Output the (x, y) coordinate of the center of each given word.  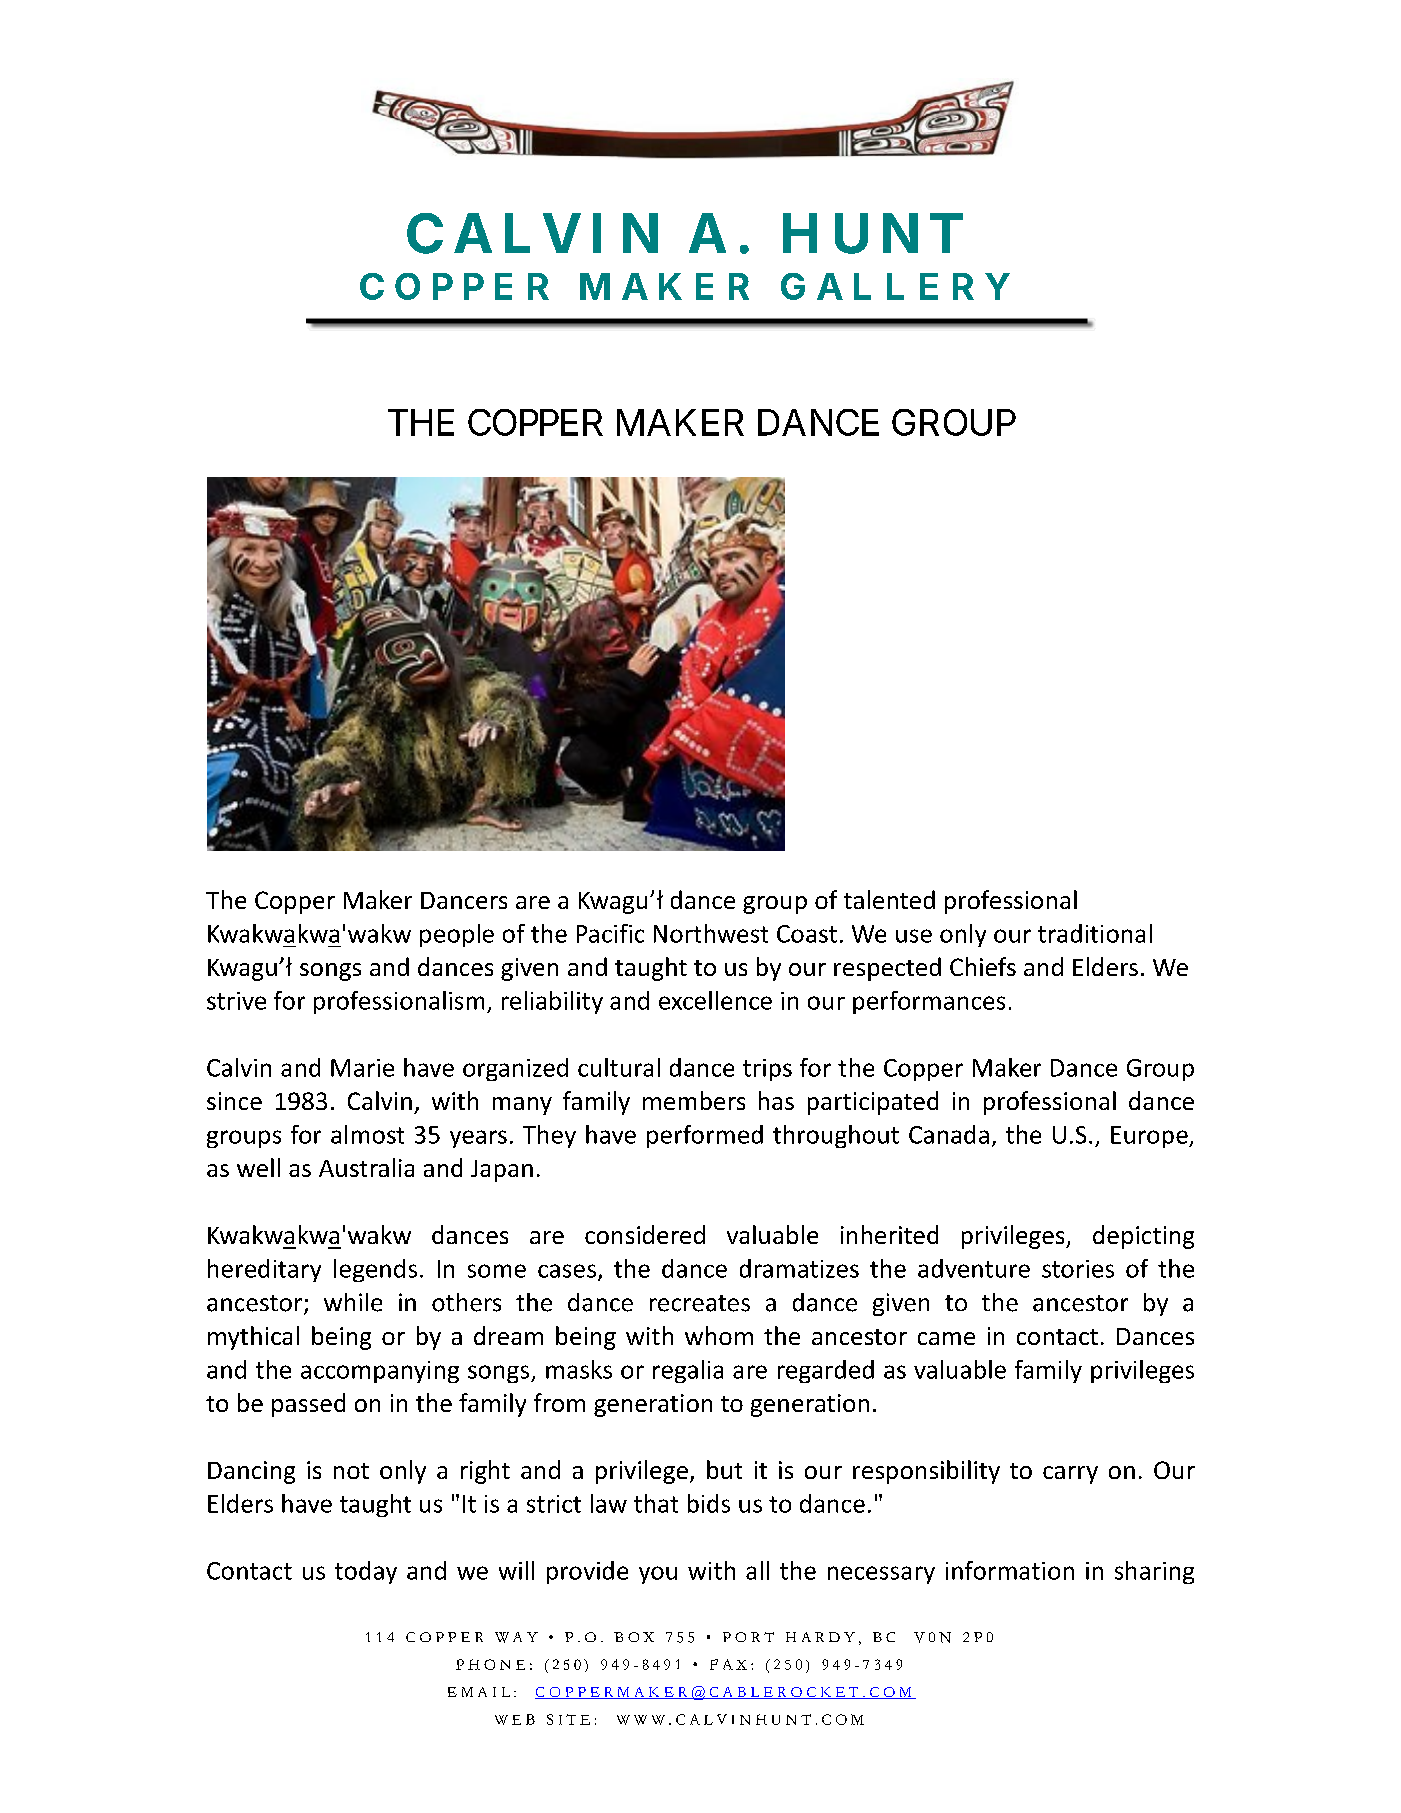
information (1010, 1570)
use (914, 936)
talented (889, 899)
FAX (728, 1664)
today (366, 1572)
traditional (1095, 933)
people (457, 935)
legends (375, 1270)
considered (645, 1234)
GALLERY (895, 286)
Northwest (711, 933)
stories (1078, 1269)
